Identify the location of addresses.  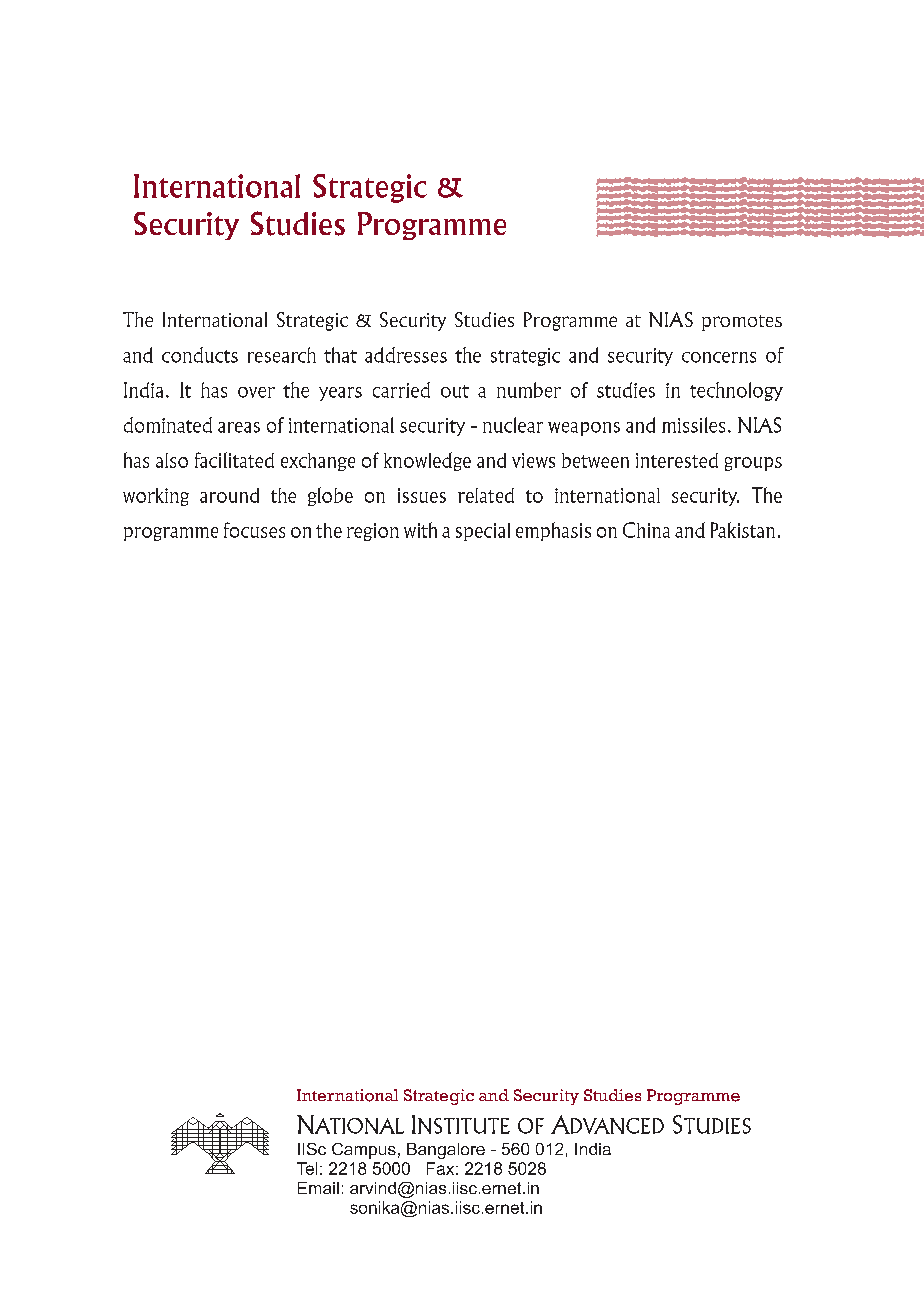
(406, 355).
